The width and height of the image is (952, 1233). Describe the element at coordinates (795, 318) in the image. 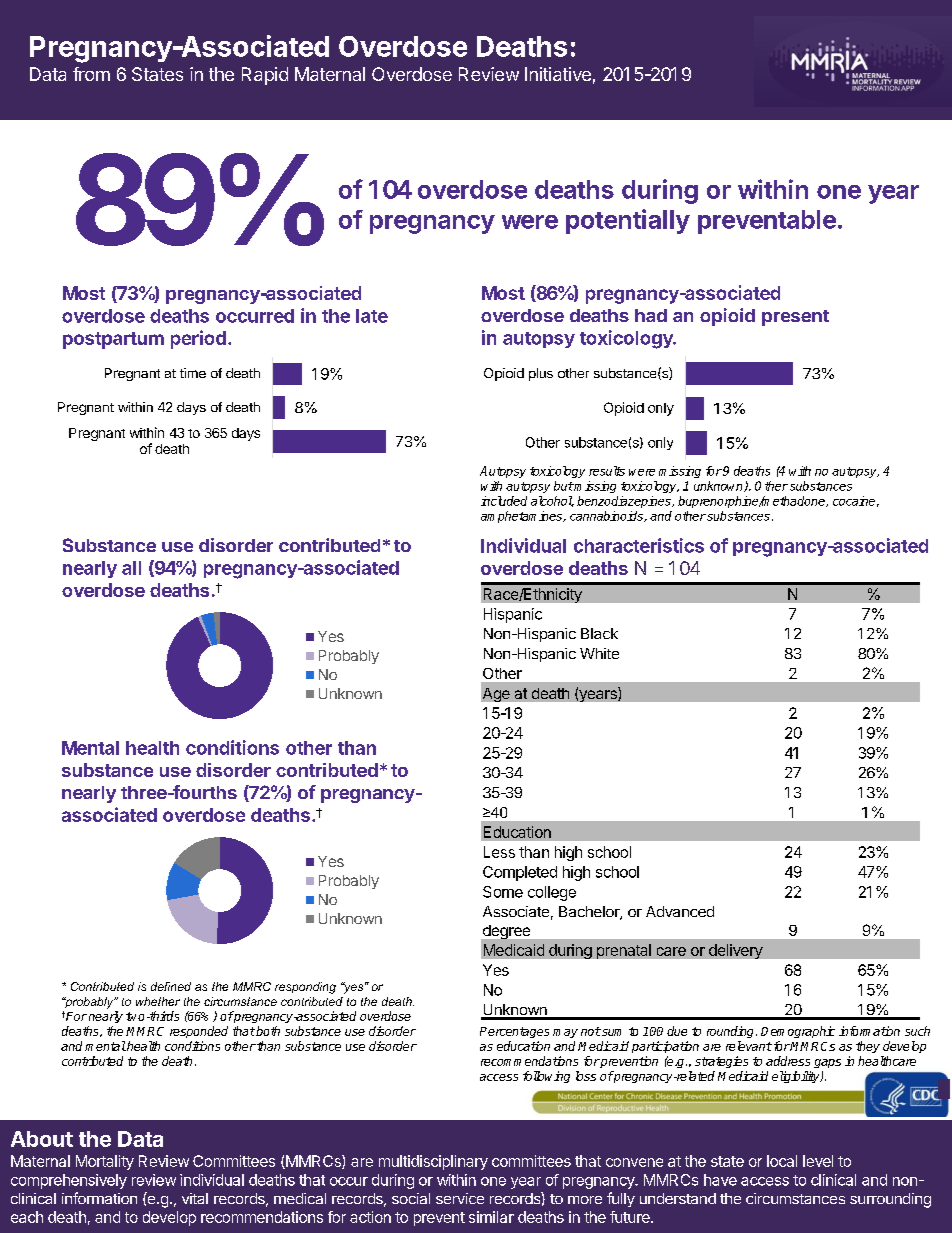

I see `present` at that location.
